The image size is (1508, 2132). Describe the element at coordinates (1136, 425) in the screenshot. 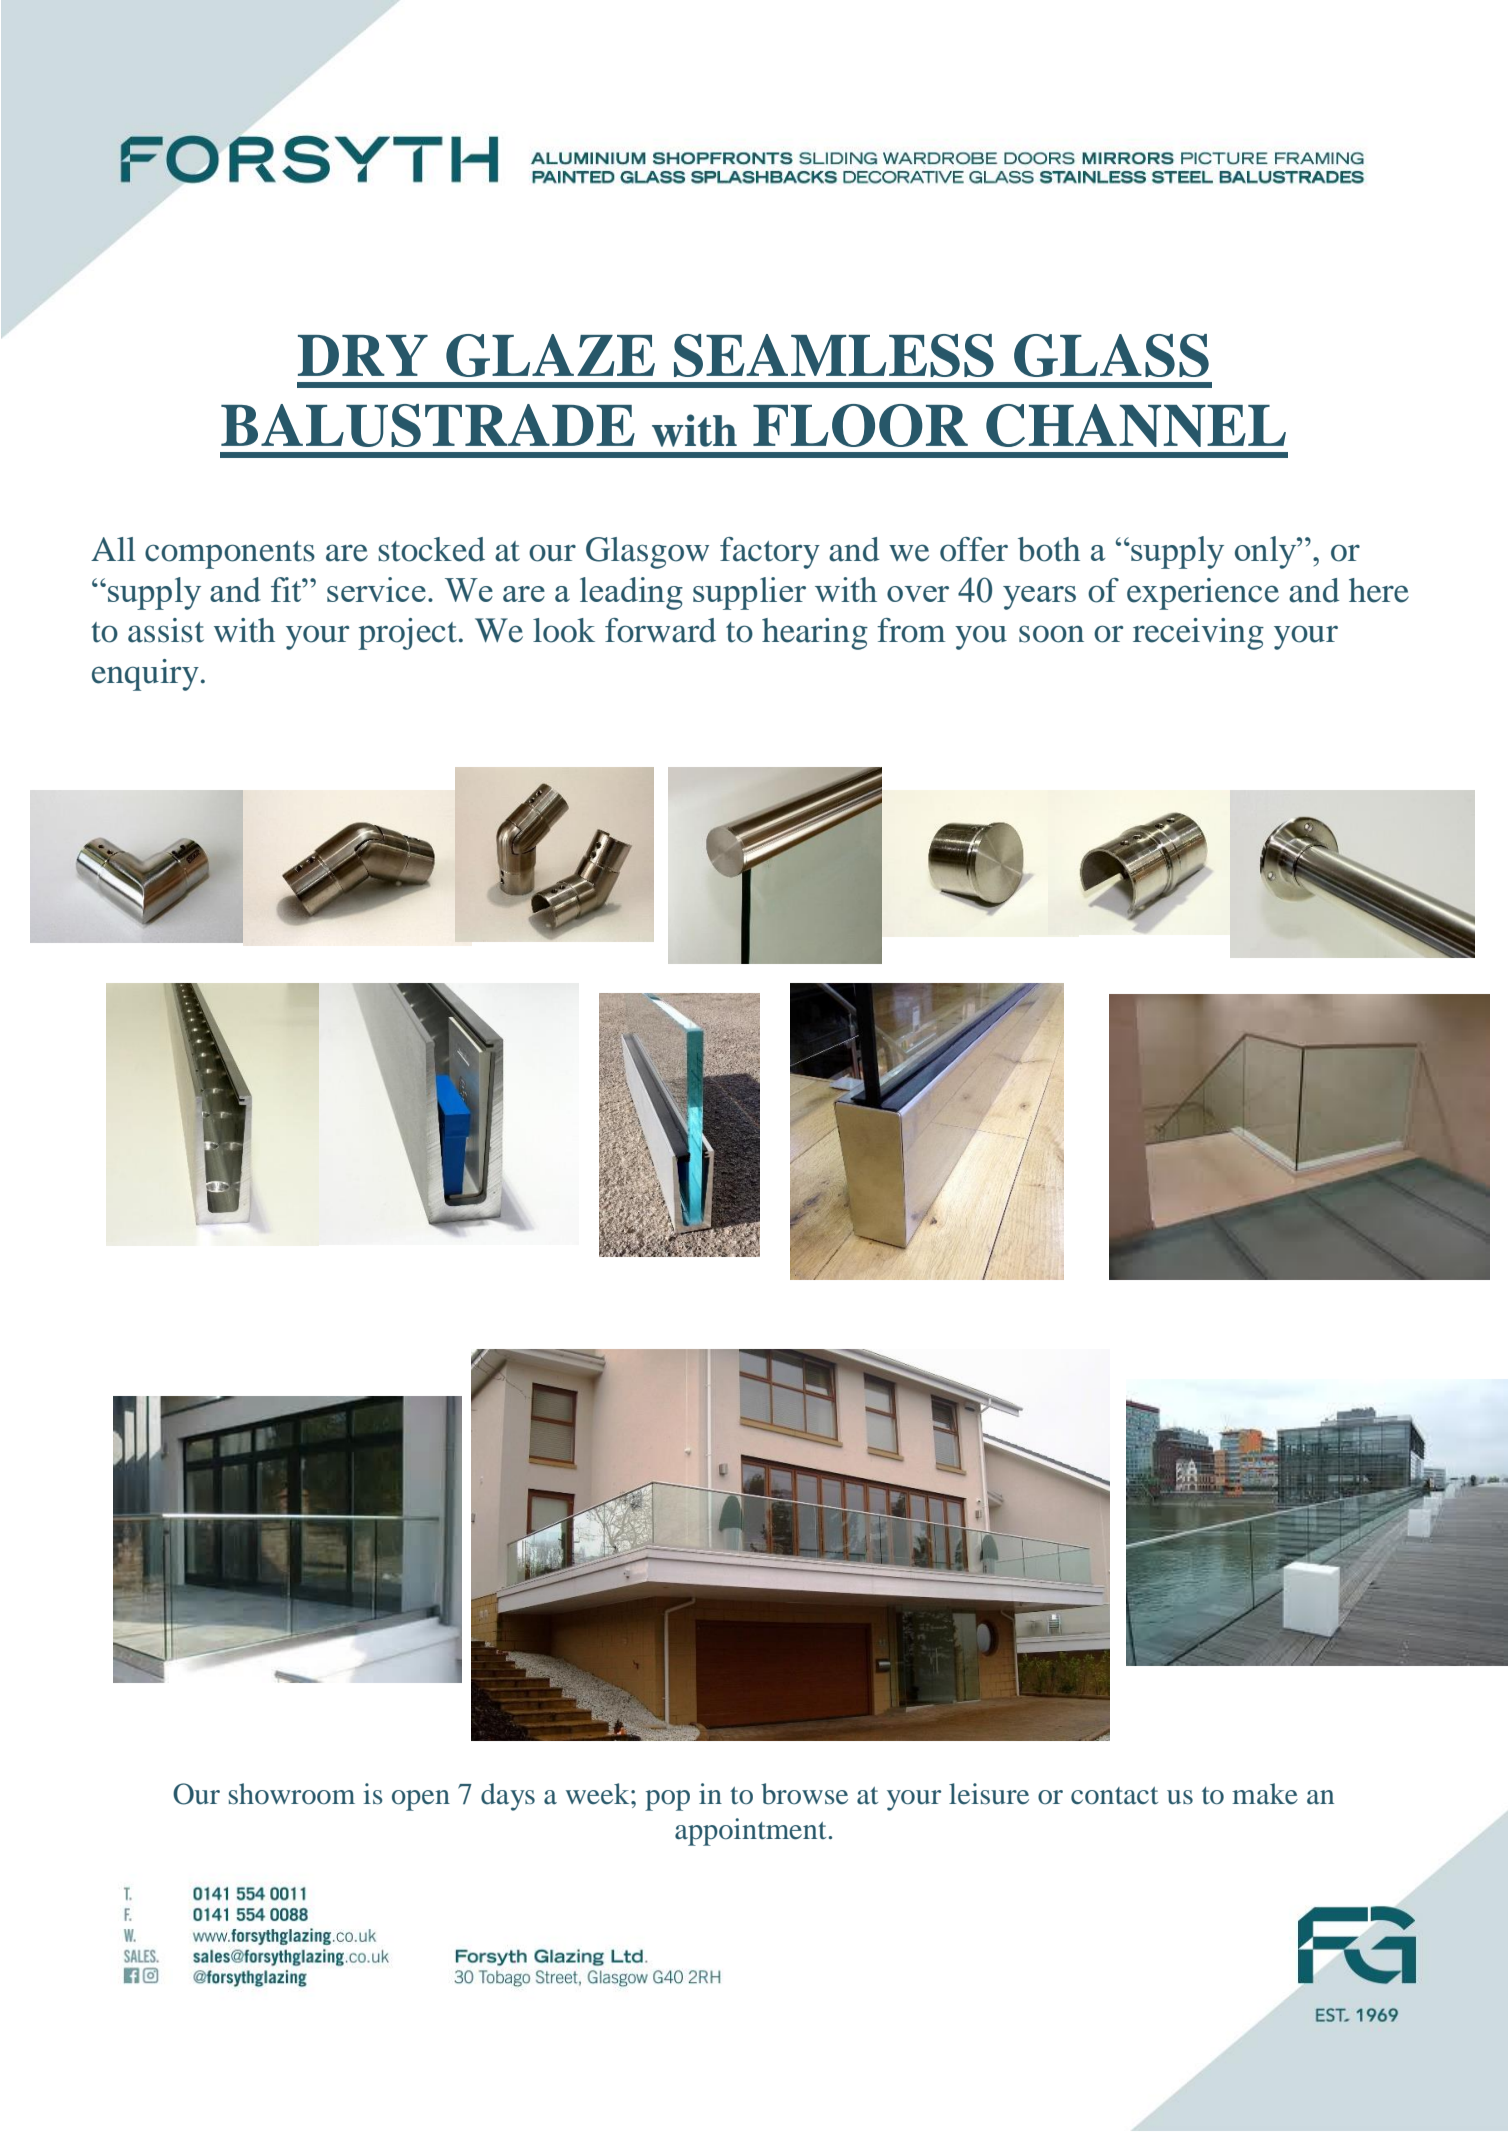

I see `CHANNEL` at that location.
